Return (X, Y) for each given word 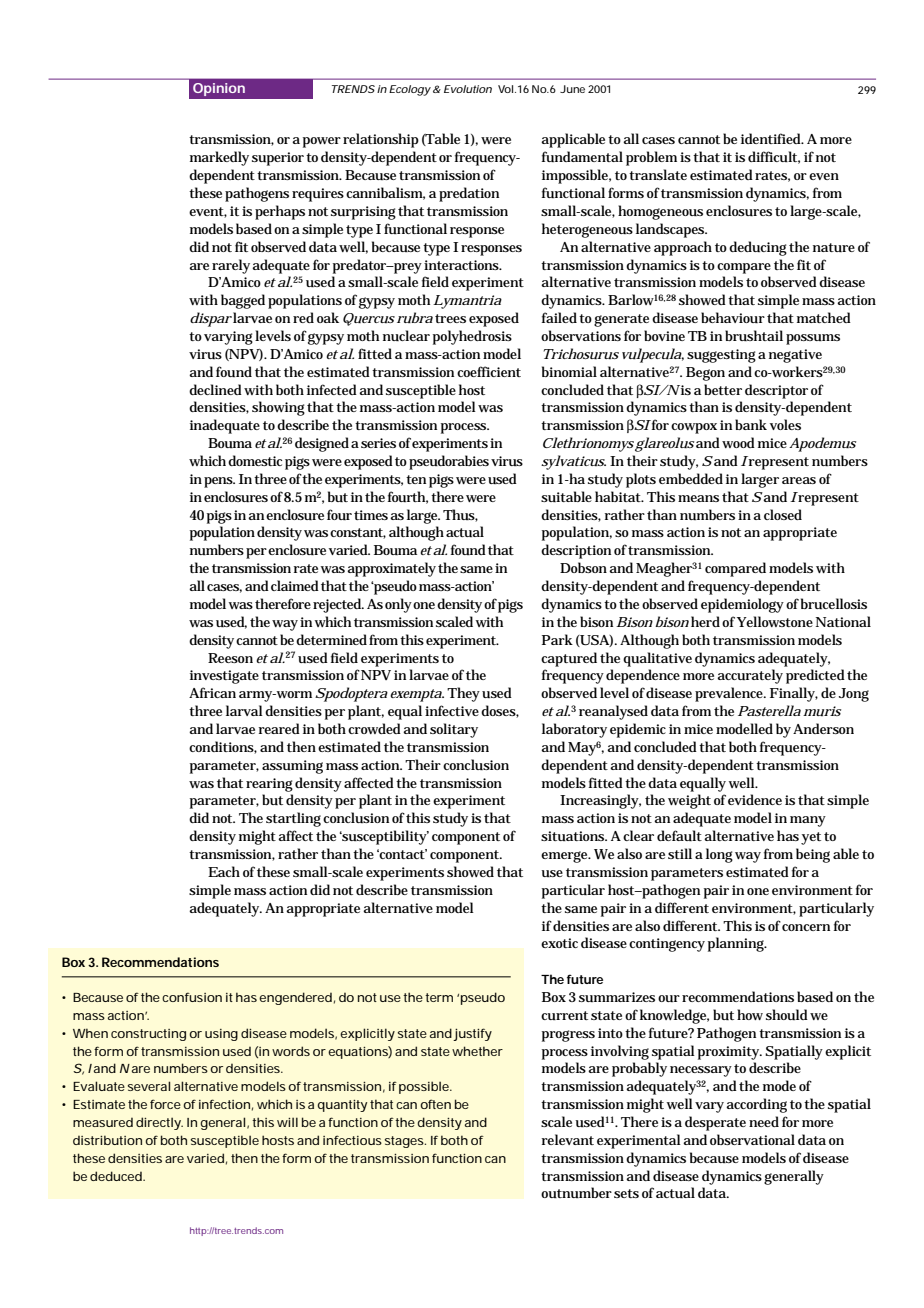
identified (771, 138)
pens (219, 482)
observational (752, 1139)
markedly (219, 158)
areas (799, 480)
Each (224, 871)
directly (159, 1123)
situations (573, 836)
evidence (755, 799)
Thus (459, 515)
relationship (381, 140)
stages (405, 1142)
